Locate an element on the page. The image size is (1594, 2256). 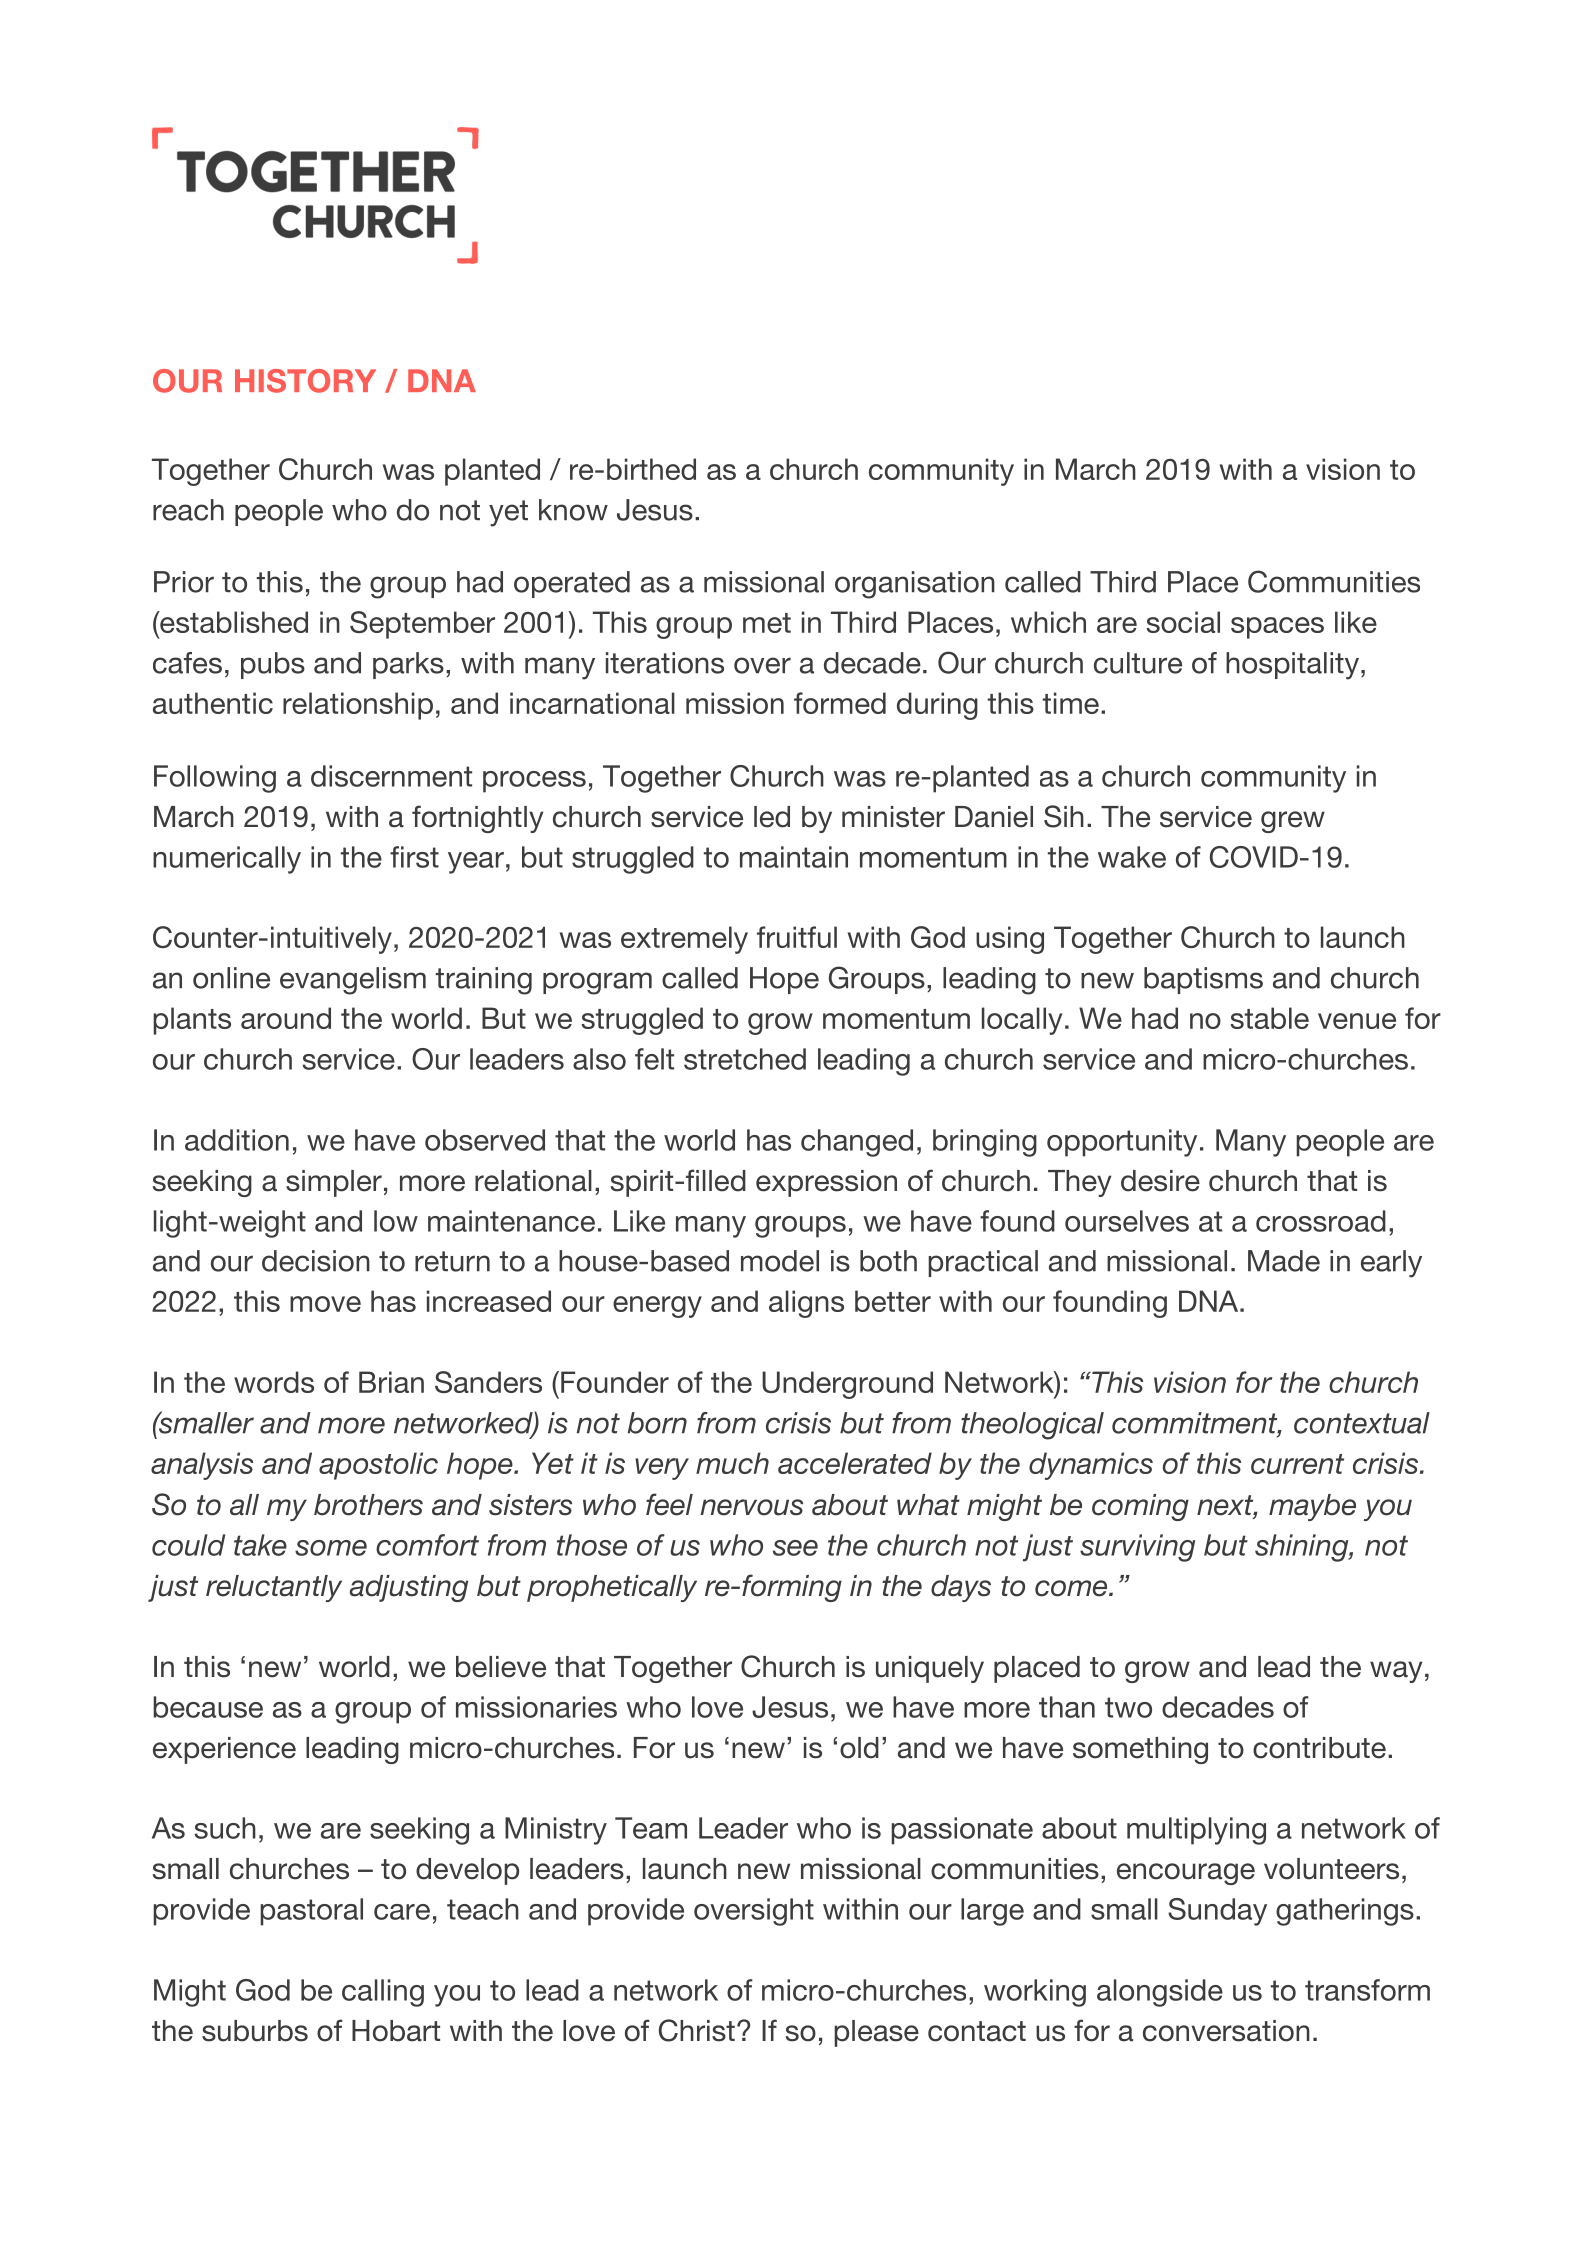
social is located at coordinates (1183, 622).
